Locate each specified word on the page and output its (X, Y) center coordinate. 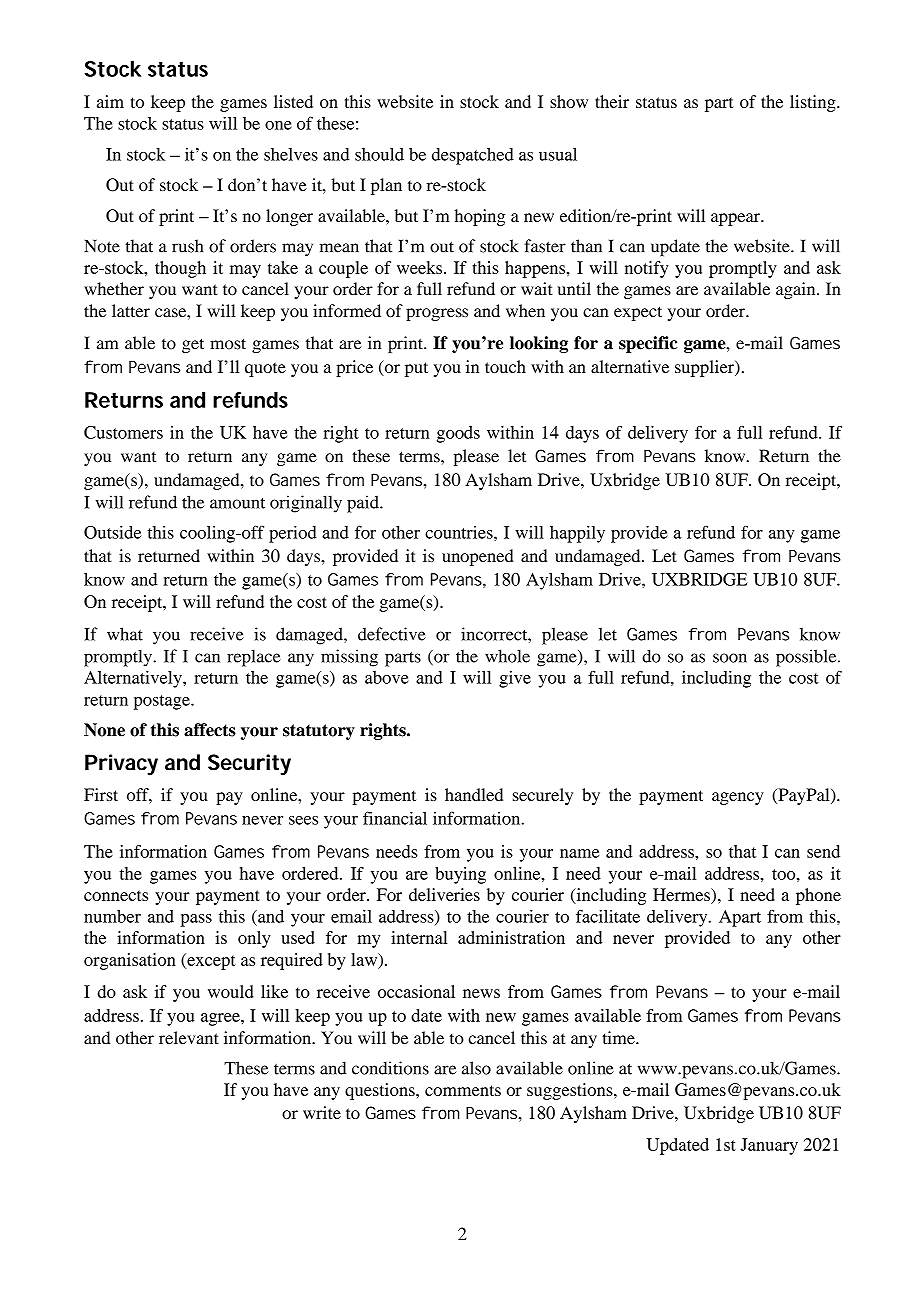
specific (648, 344)
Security (249, 764)
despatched (473, 156)
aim (110, 101)
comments (463, 1090)
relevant (189, 1038)
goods (458, 434)
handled (474, 794)
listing (814, 103)
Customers (123, 432)
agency (738, 798)
